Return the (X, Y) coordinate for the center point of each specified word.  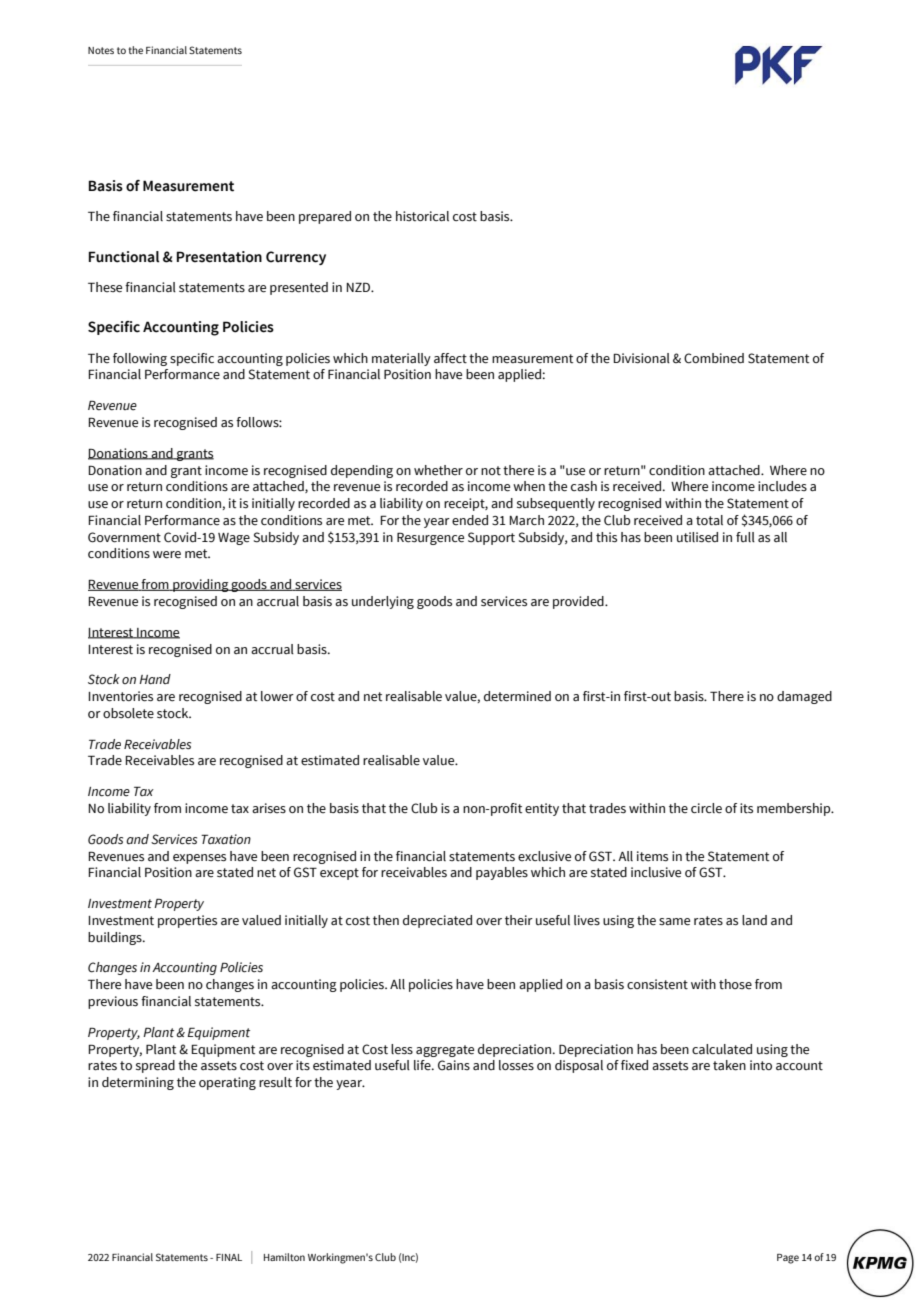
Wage (234, 539)
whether (438, 470)
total (709, 520)
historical (422, 216)
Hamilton (284, 1257)
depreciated (437, 921)
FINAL (229, 1257)
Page (788, 1259)
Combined (714, 358)
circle (706, 808)
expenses (199, 859)
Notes (101, 50)
